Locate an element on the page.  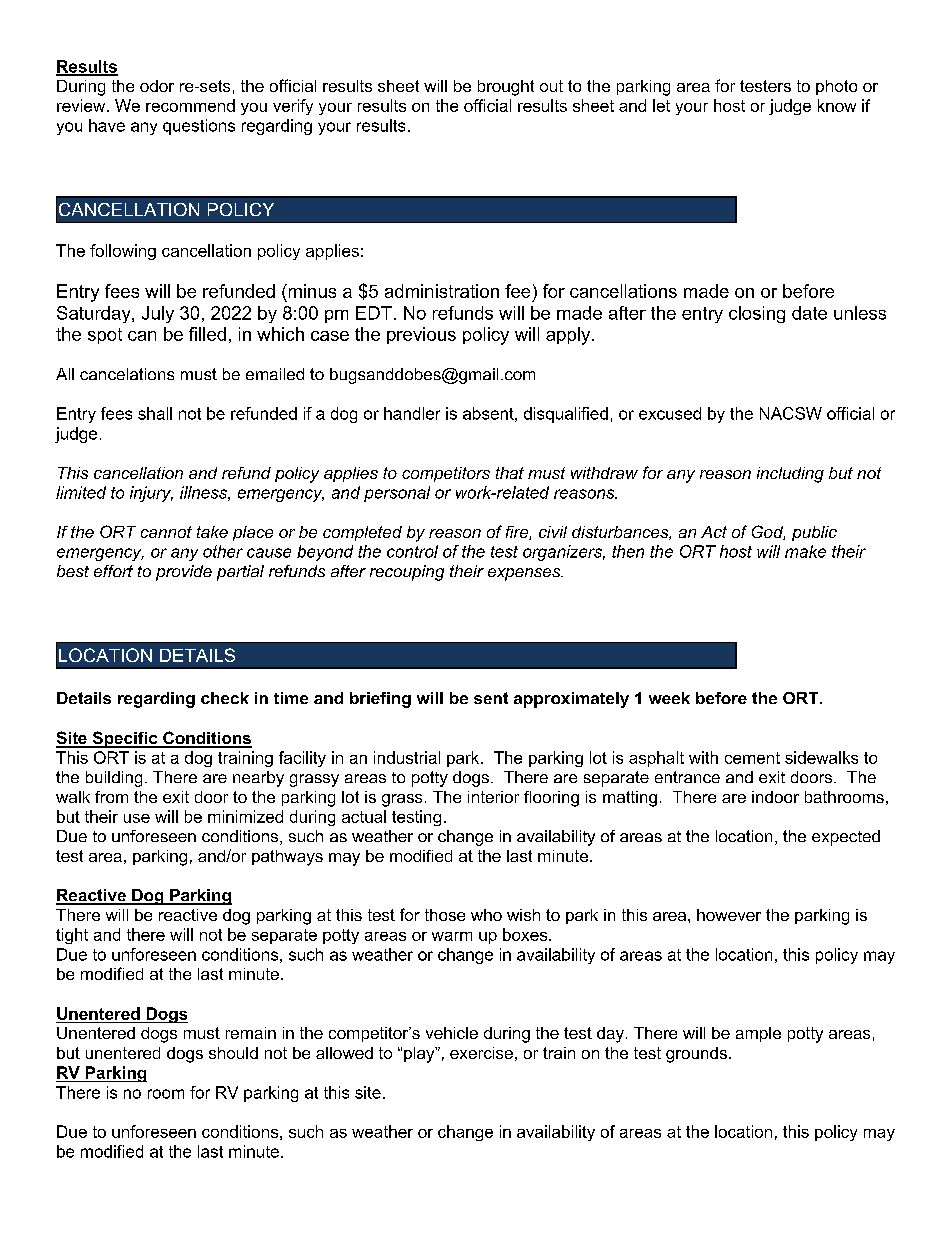
recouping is located at coordinates (407, 573).
